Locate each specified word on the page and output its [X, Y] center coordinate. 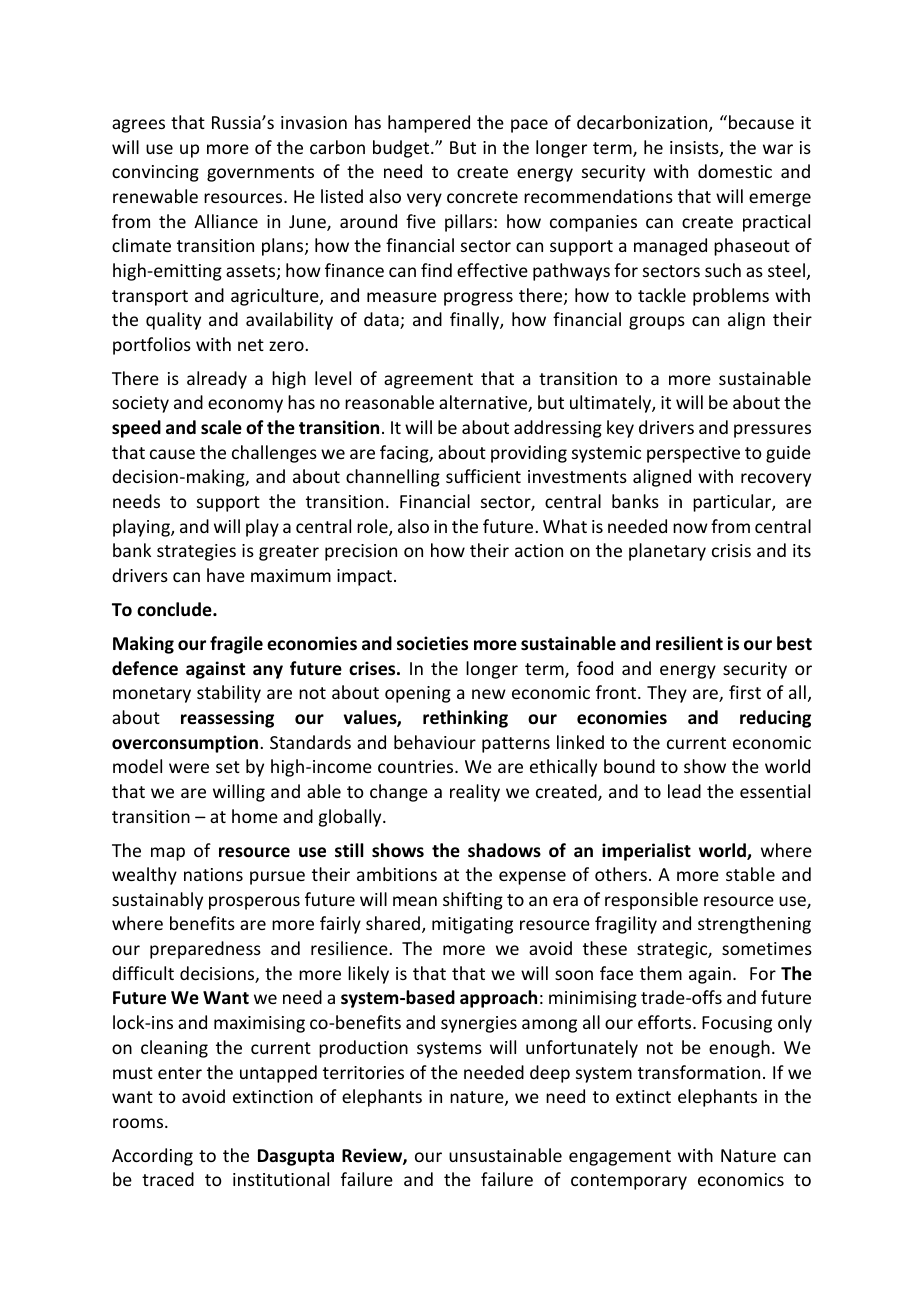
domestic [735, 171]
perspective [693, 454]
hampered [429, 124]
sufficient [483, 476]
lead [684, 791]
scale [221, 427]
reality [475, 793]
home [255, 816]
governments [260, 174]
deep [550, 1074]
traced [168, 1179]
